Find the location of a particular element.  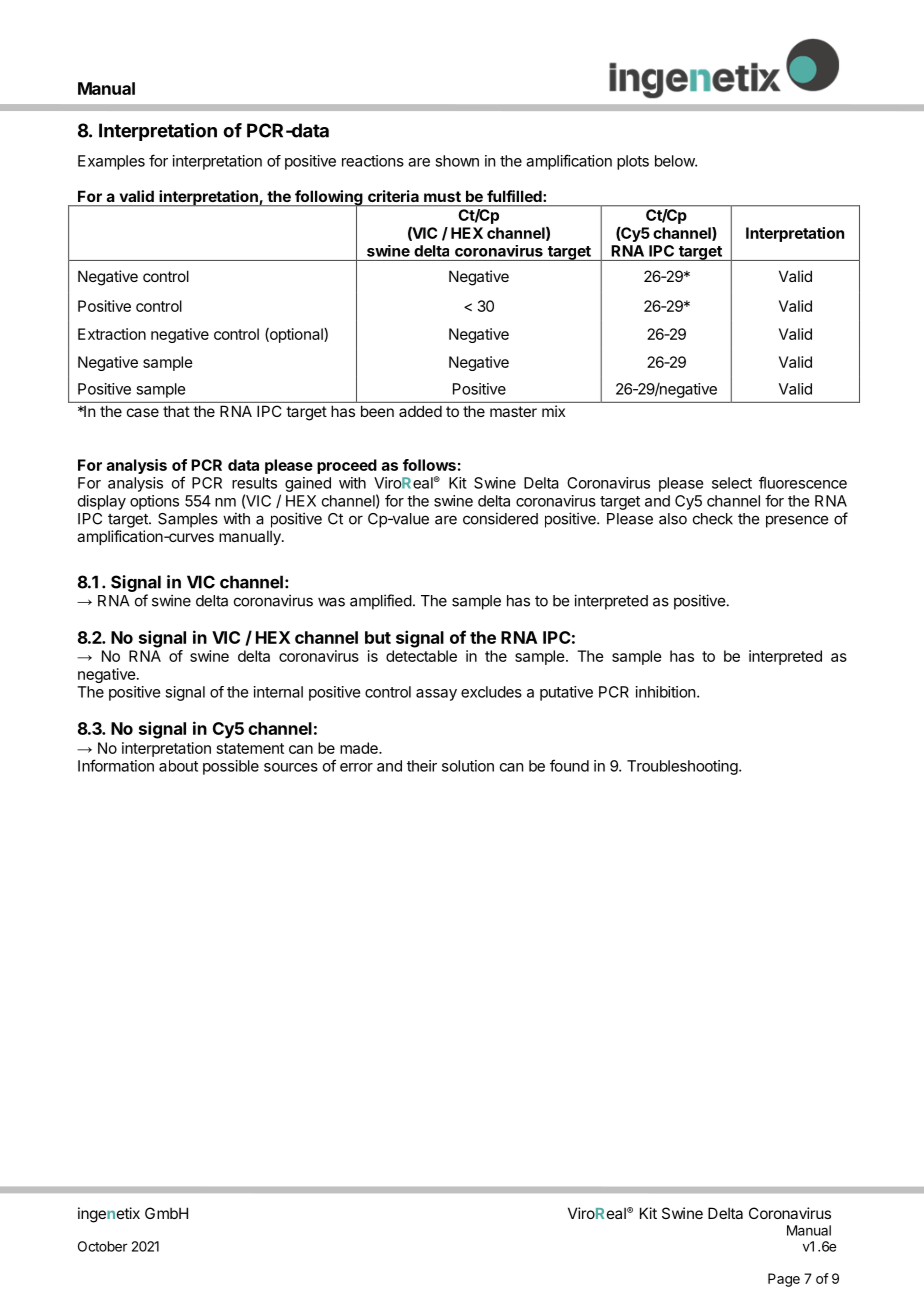

below is located at coordinates (675, 161).
